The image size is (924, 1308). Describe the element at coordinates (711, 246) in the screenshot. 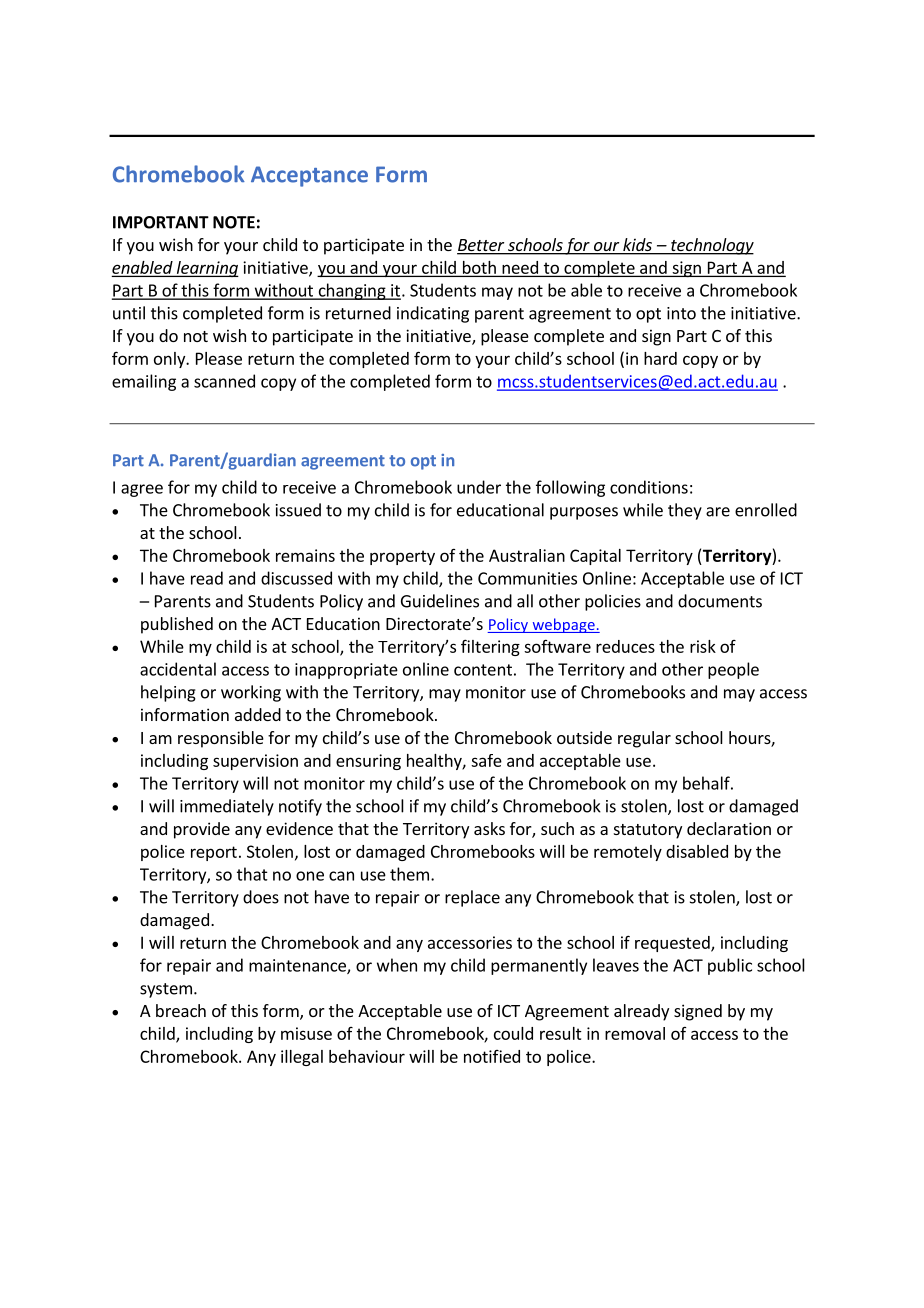

I see `technology` at that location.
